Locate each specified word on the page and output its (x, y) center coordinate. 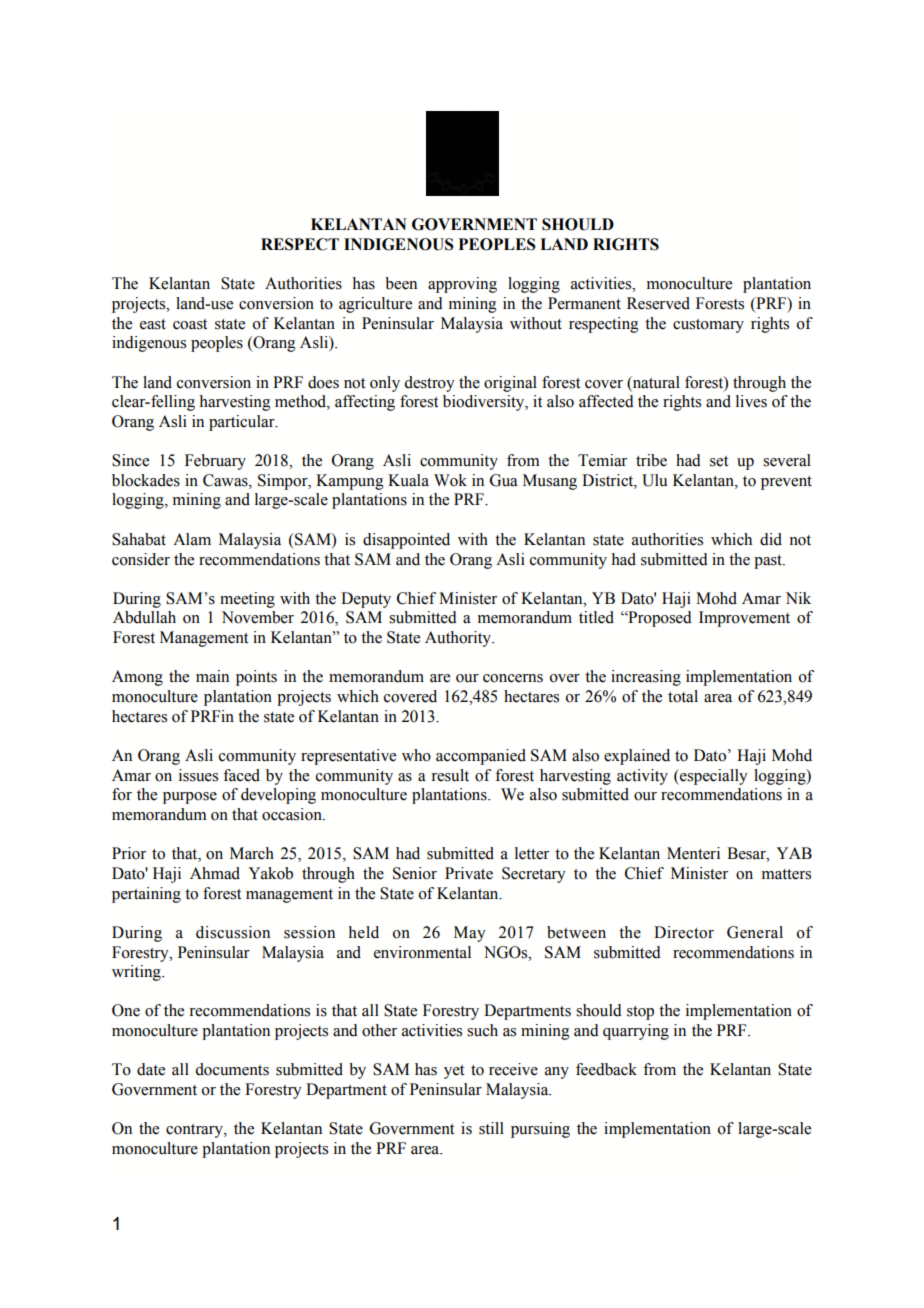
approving (462, 285)
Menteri (693, 853)
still (491, 1128)
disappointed (406, 541)
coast (190, 324)
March (252, 853)
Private (469, 873)
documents (232, 1069)
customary (708, 326)
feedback (606, 1069)
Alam (192, 539)
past (769, 562)
